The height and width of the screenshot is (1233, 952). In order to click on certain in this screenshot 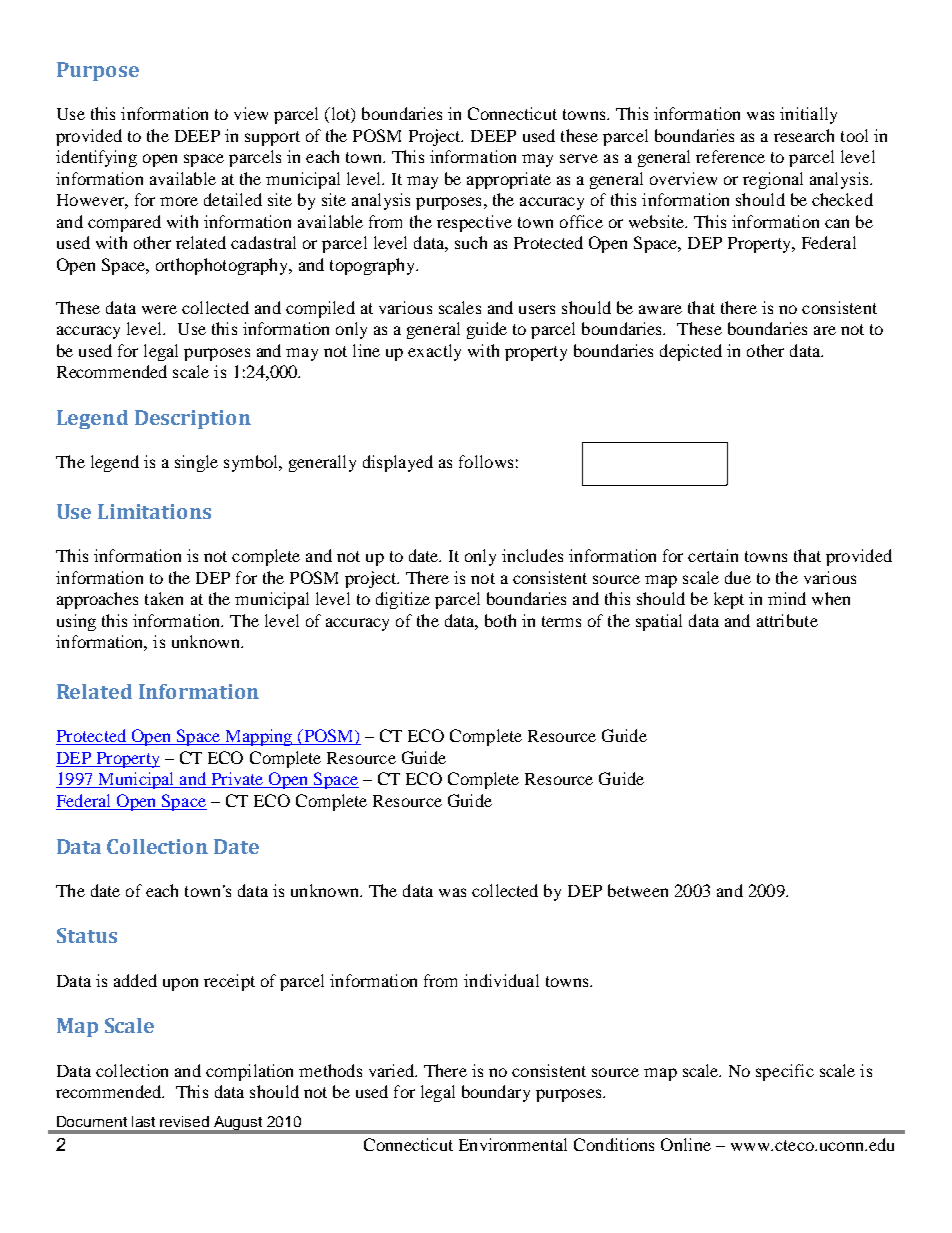, I will do `click(713, 555)`.
